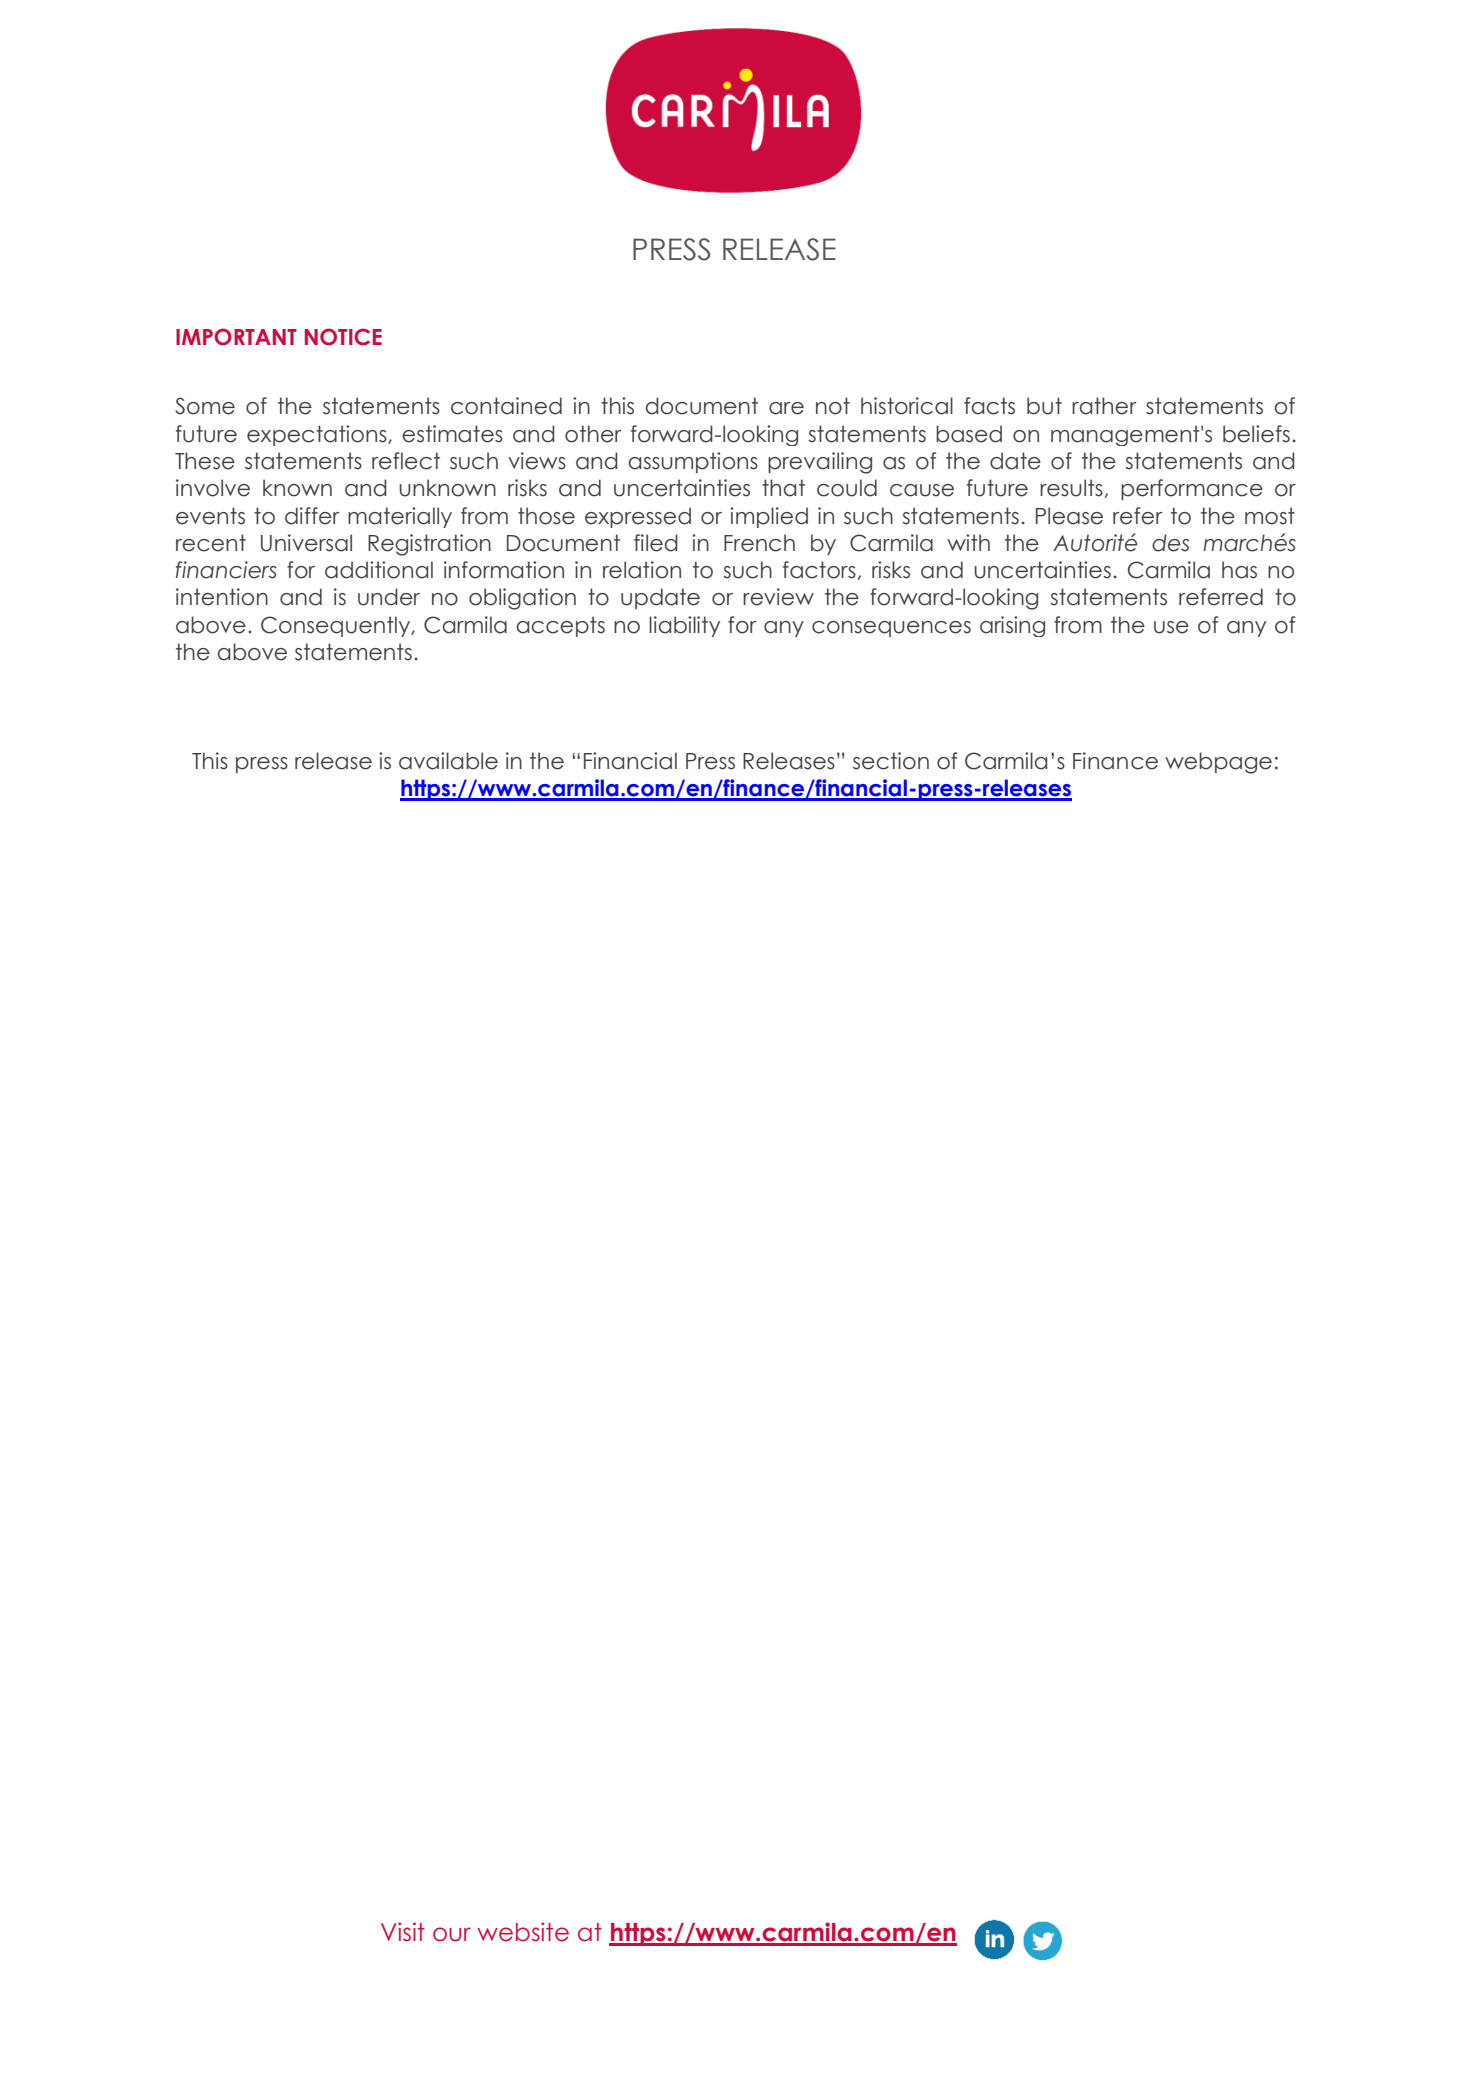 This document has width=1472, height=2082. I want to click on Visit, so click(403, 1932).
